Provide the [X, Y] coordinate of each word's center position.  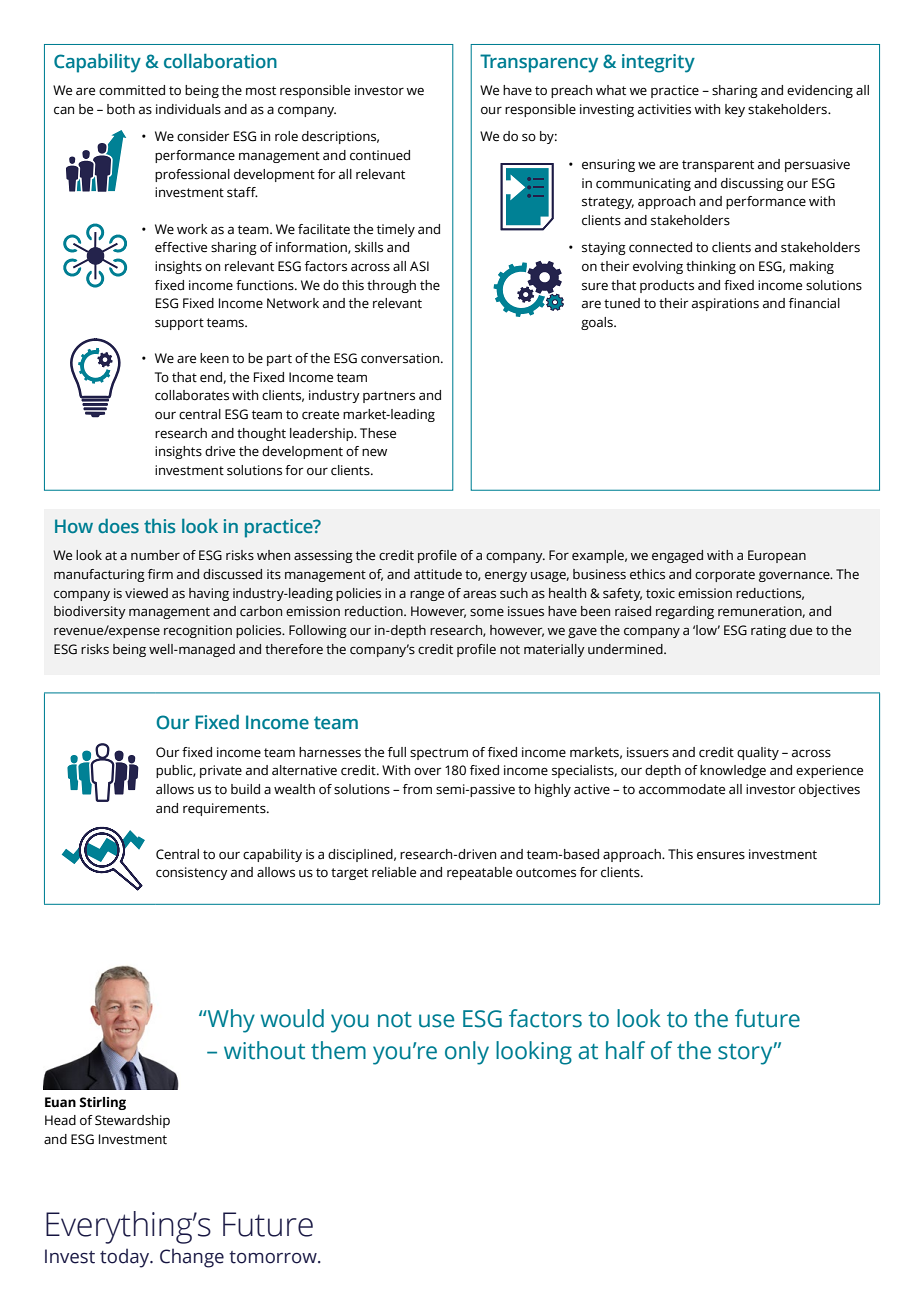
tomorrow [274, 1257]
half [625, 1050]
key [735, 110]
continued [380, 155]
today [126, 1258]
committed [132, 90]
